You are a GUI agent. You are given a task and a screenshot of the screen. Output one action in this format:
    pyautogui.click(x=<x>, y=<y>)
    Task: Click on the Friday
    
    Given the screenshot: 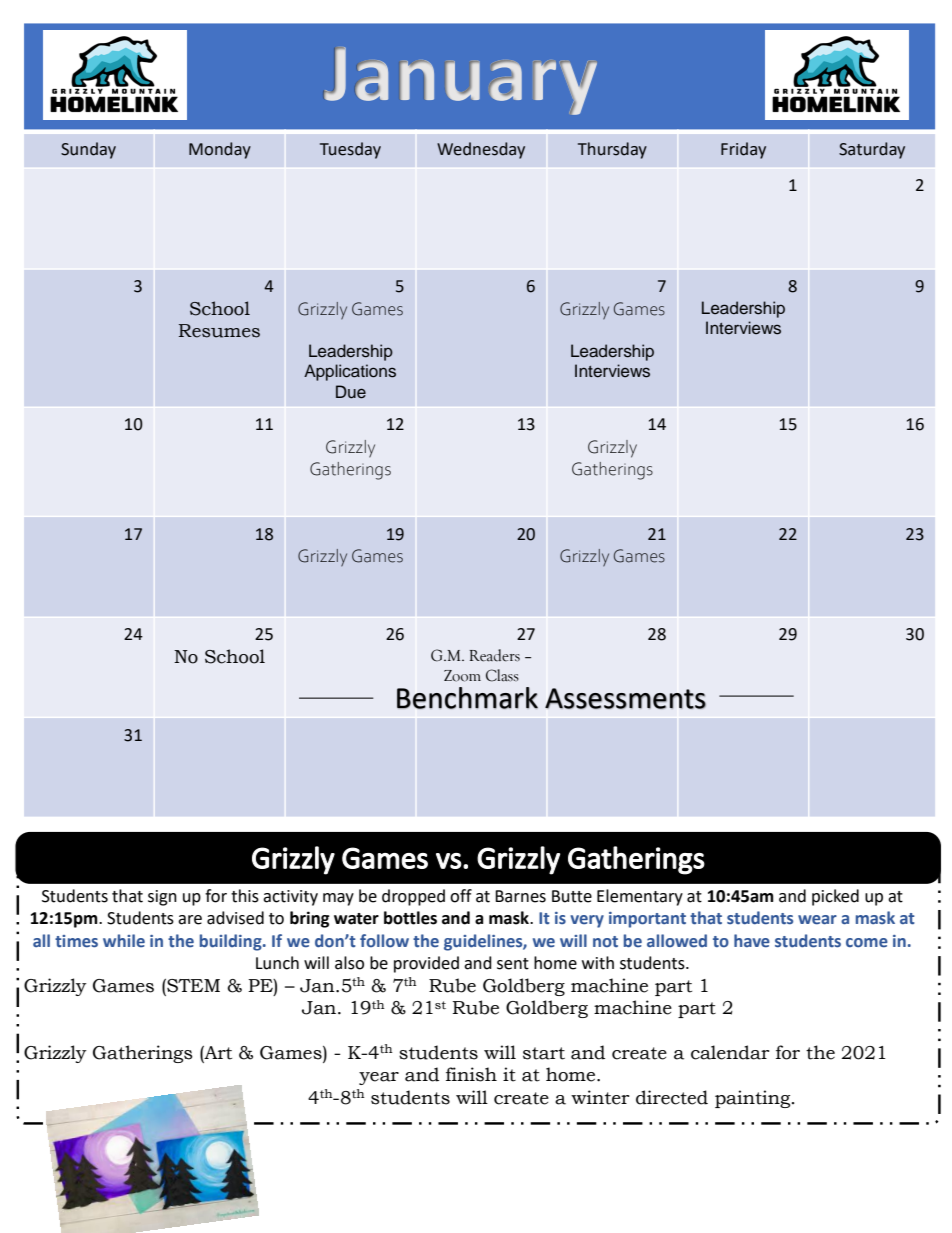 What is the action you would take?
    pyautogui.click(x=743, y=150)
